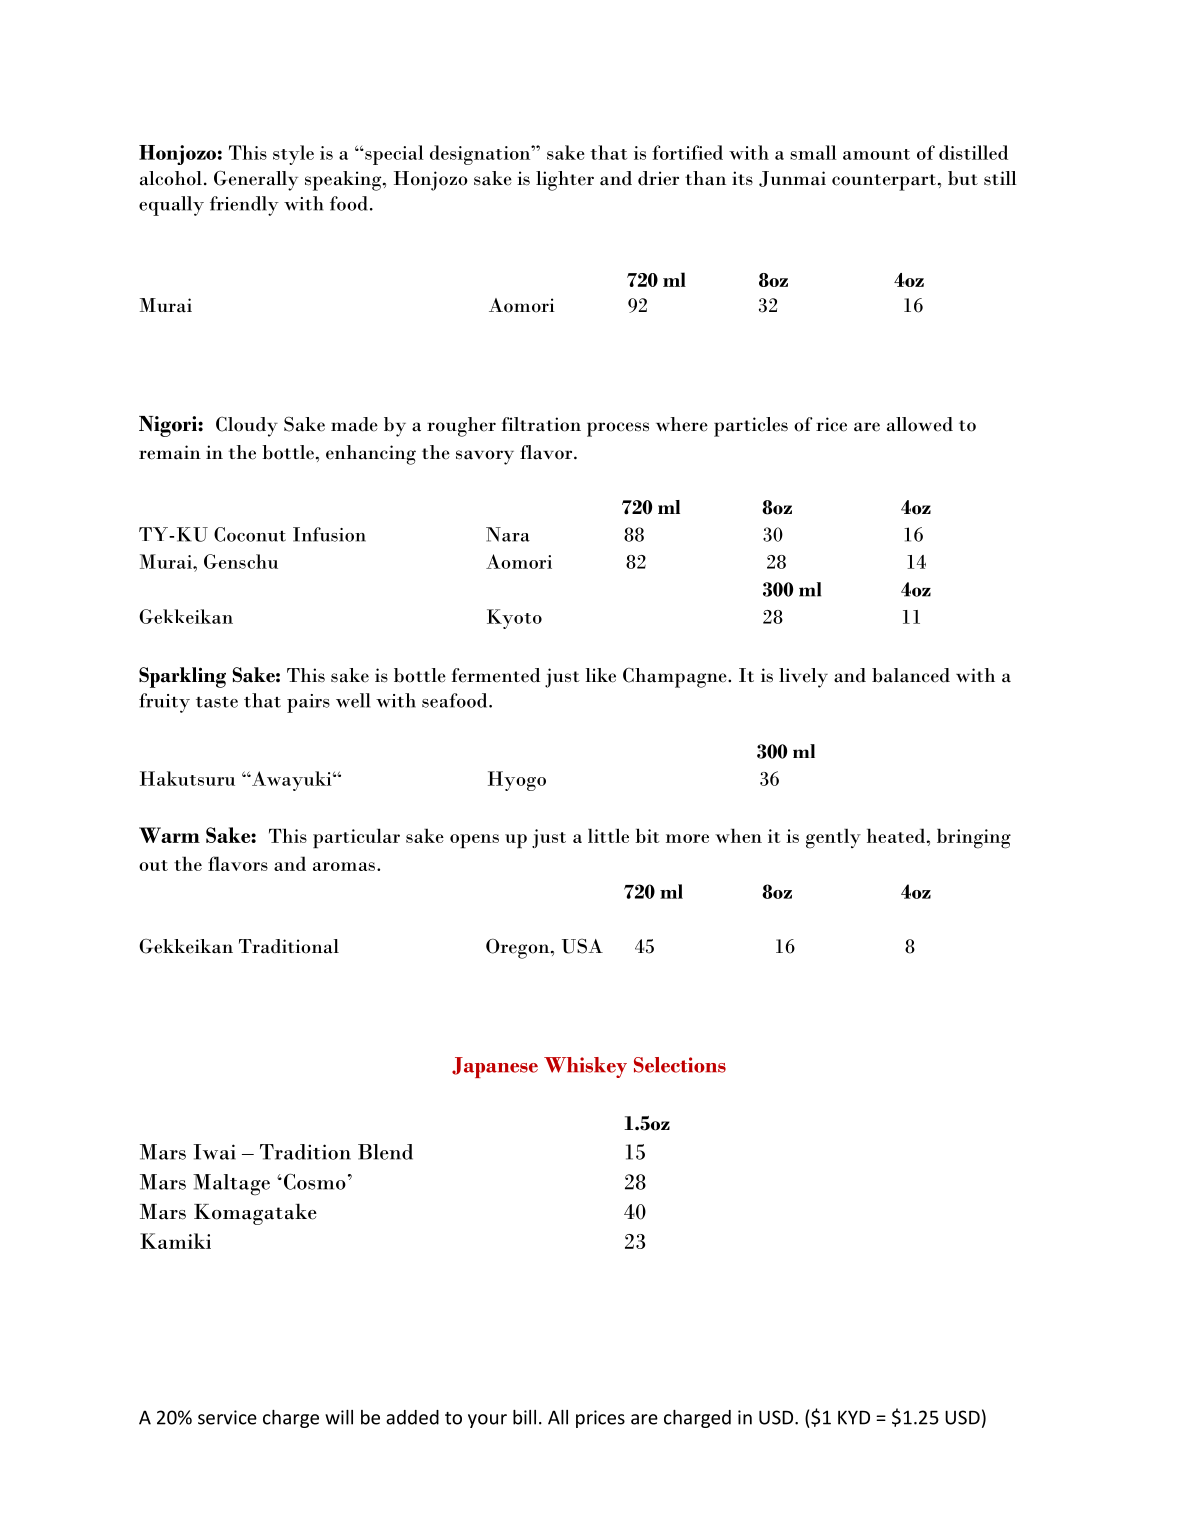 The width and height of the screenshot is (1178, 1525). I want to click on Cloudy, so click(247, 427).
